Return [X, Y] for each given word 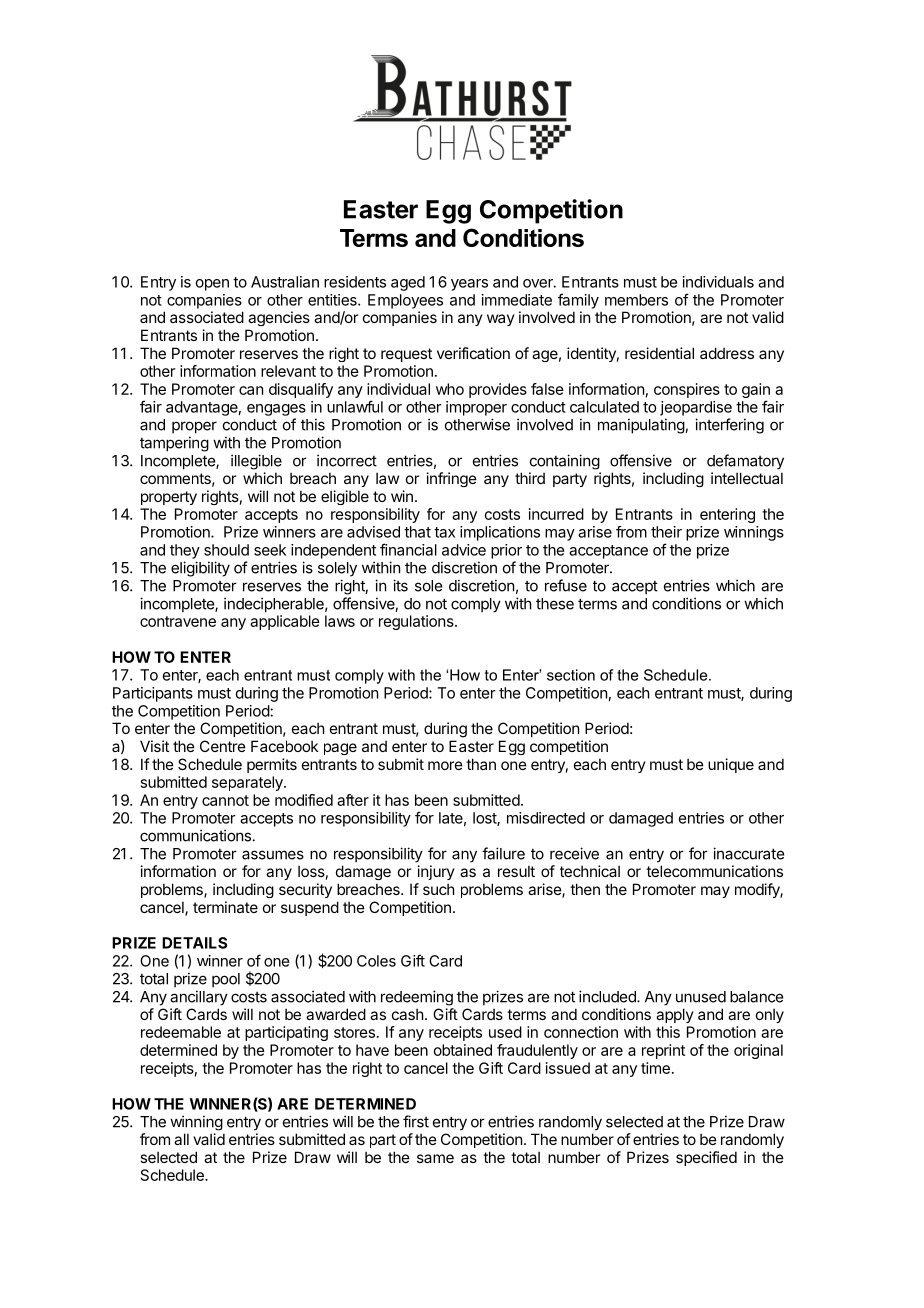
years [469, 285]
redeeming [417, 998]
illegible [256, 462]
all [181, 1139]
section [571, 675]
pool [226, 980]
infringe [452, 479]
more [445, 765]
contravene [178, 621]
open [212, 285]
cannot [225, 800]
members [636, 300]
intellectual [747, 478]
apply [675, 1015]
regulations [417, 622]
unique [731, 765]
